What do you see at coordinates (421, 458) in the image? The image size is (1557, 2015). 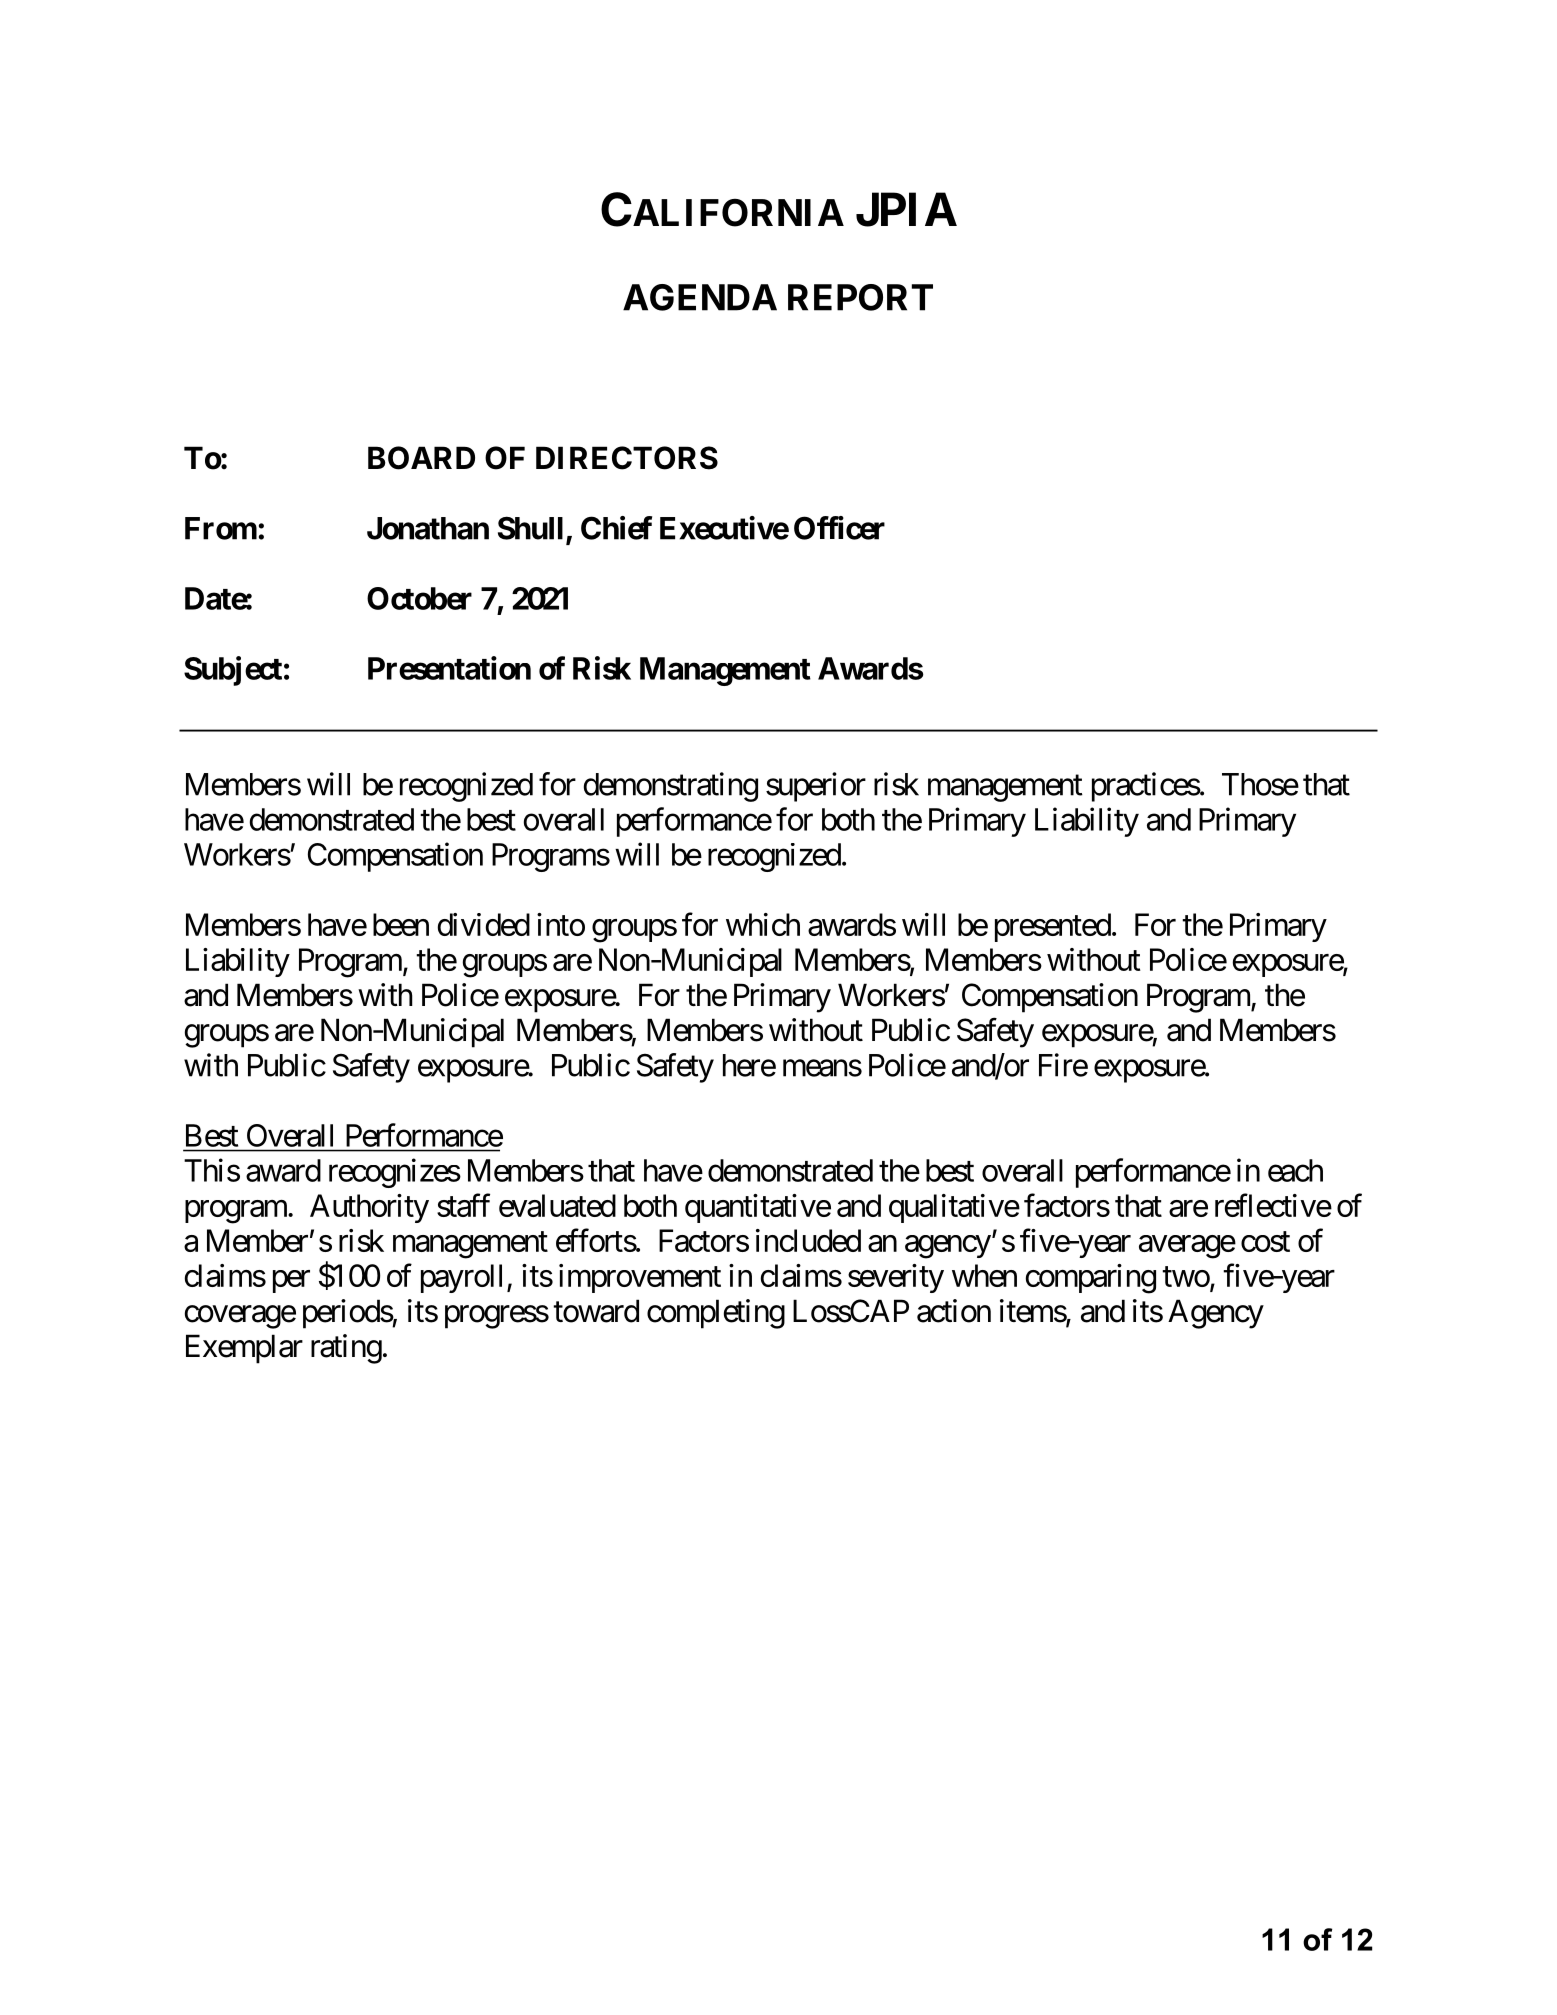 I see `BOARD` at bounding box center [421, 458].
